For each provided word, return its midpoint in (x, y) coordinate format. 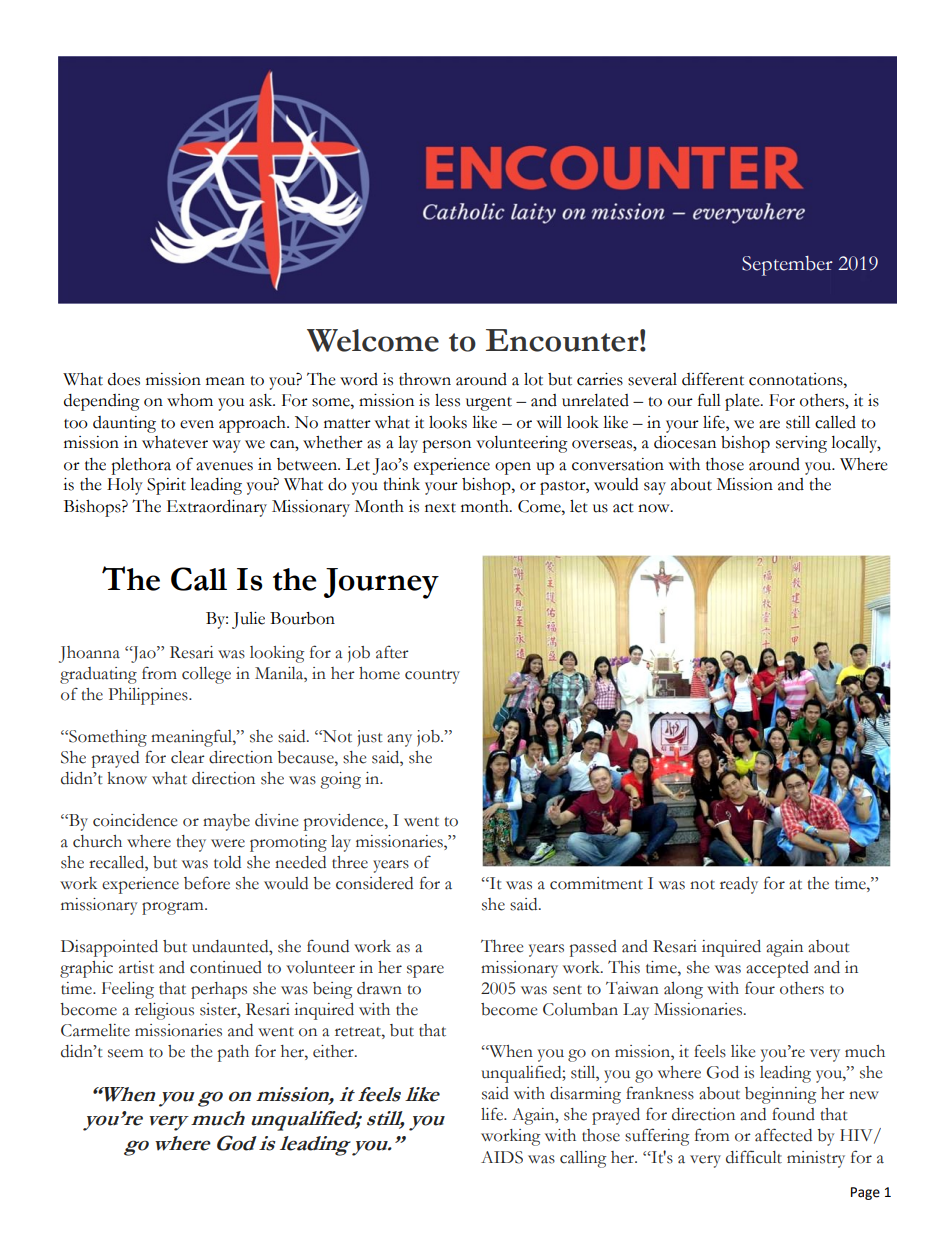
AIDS (502, 1157)
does (124, 379)
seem (125, 1053)
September (787, 266)
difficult (754, 1157)
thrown (425, 379)
